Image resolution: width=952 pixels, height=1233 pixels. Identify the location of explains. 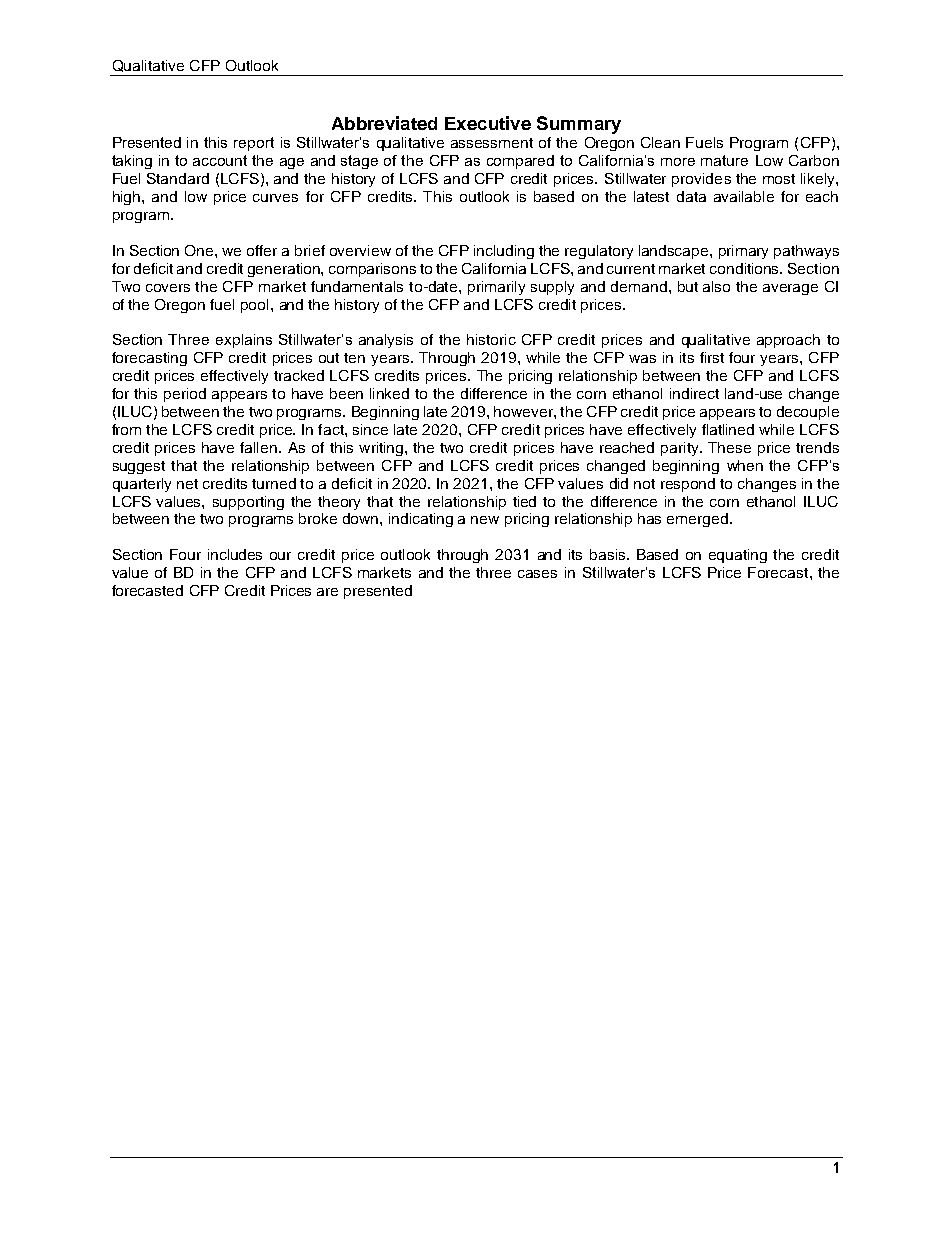
(244, 341).
